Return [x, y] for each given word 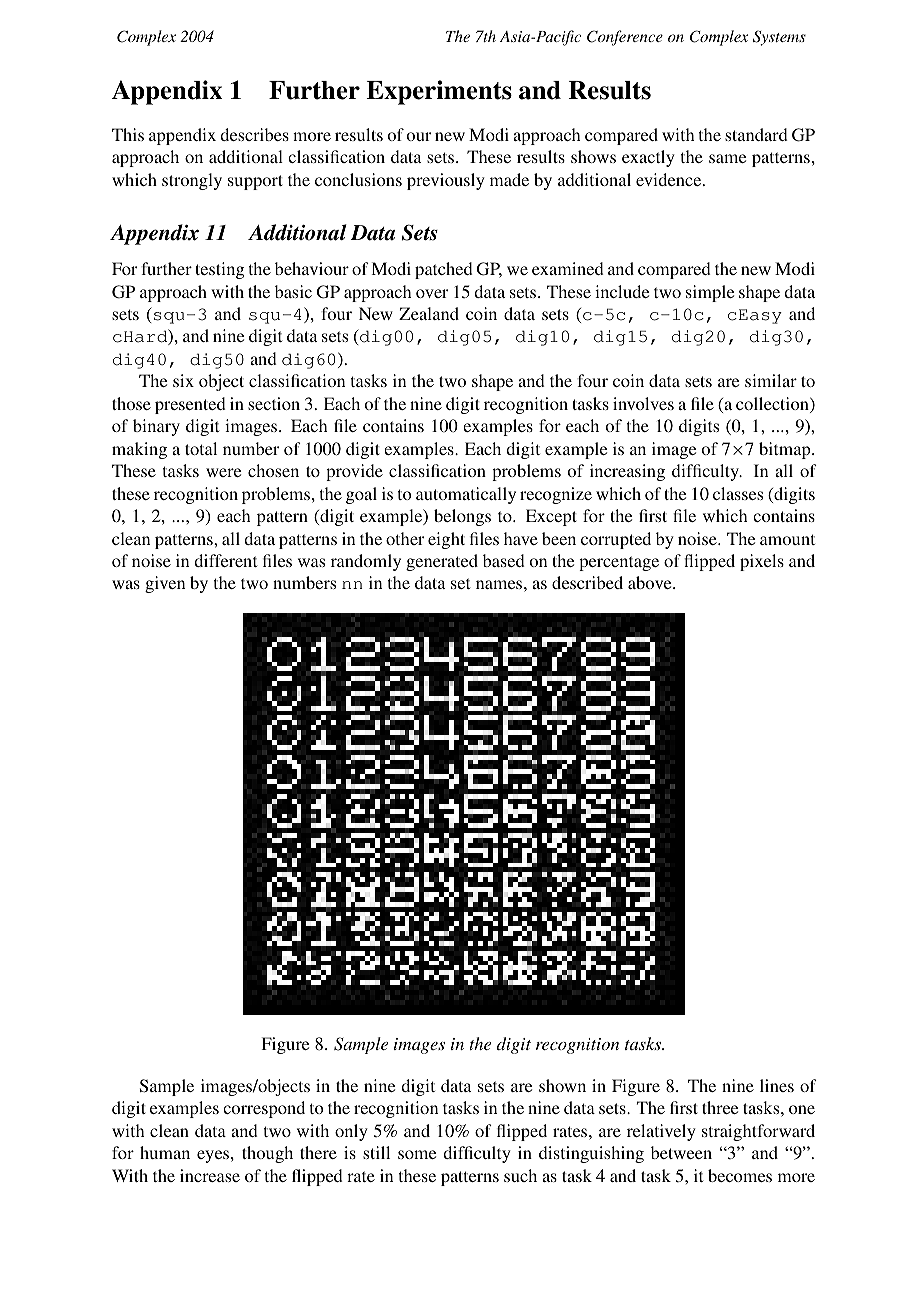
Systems [779, 38]
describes [254, 134]
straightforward [758, 1132]
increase [210, 1175]
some [417, 1154]
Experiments [439, 92]
